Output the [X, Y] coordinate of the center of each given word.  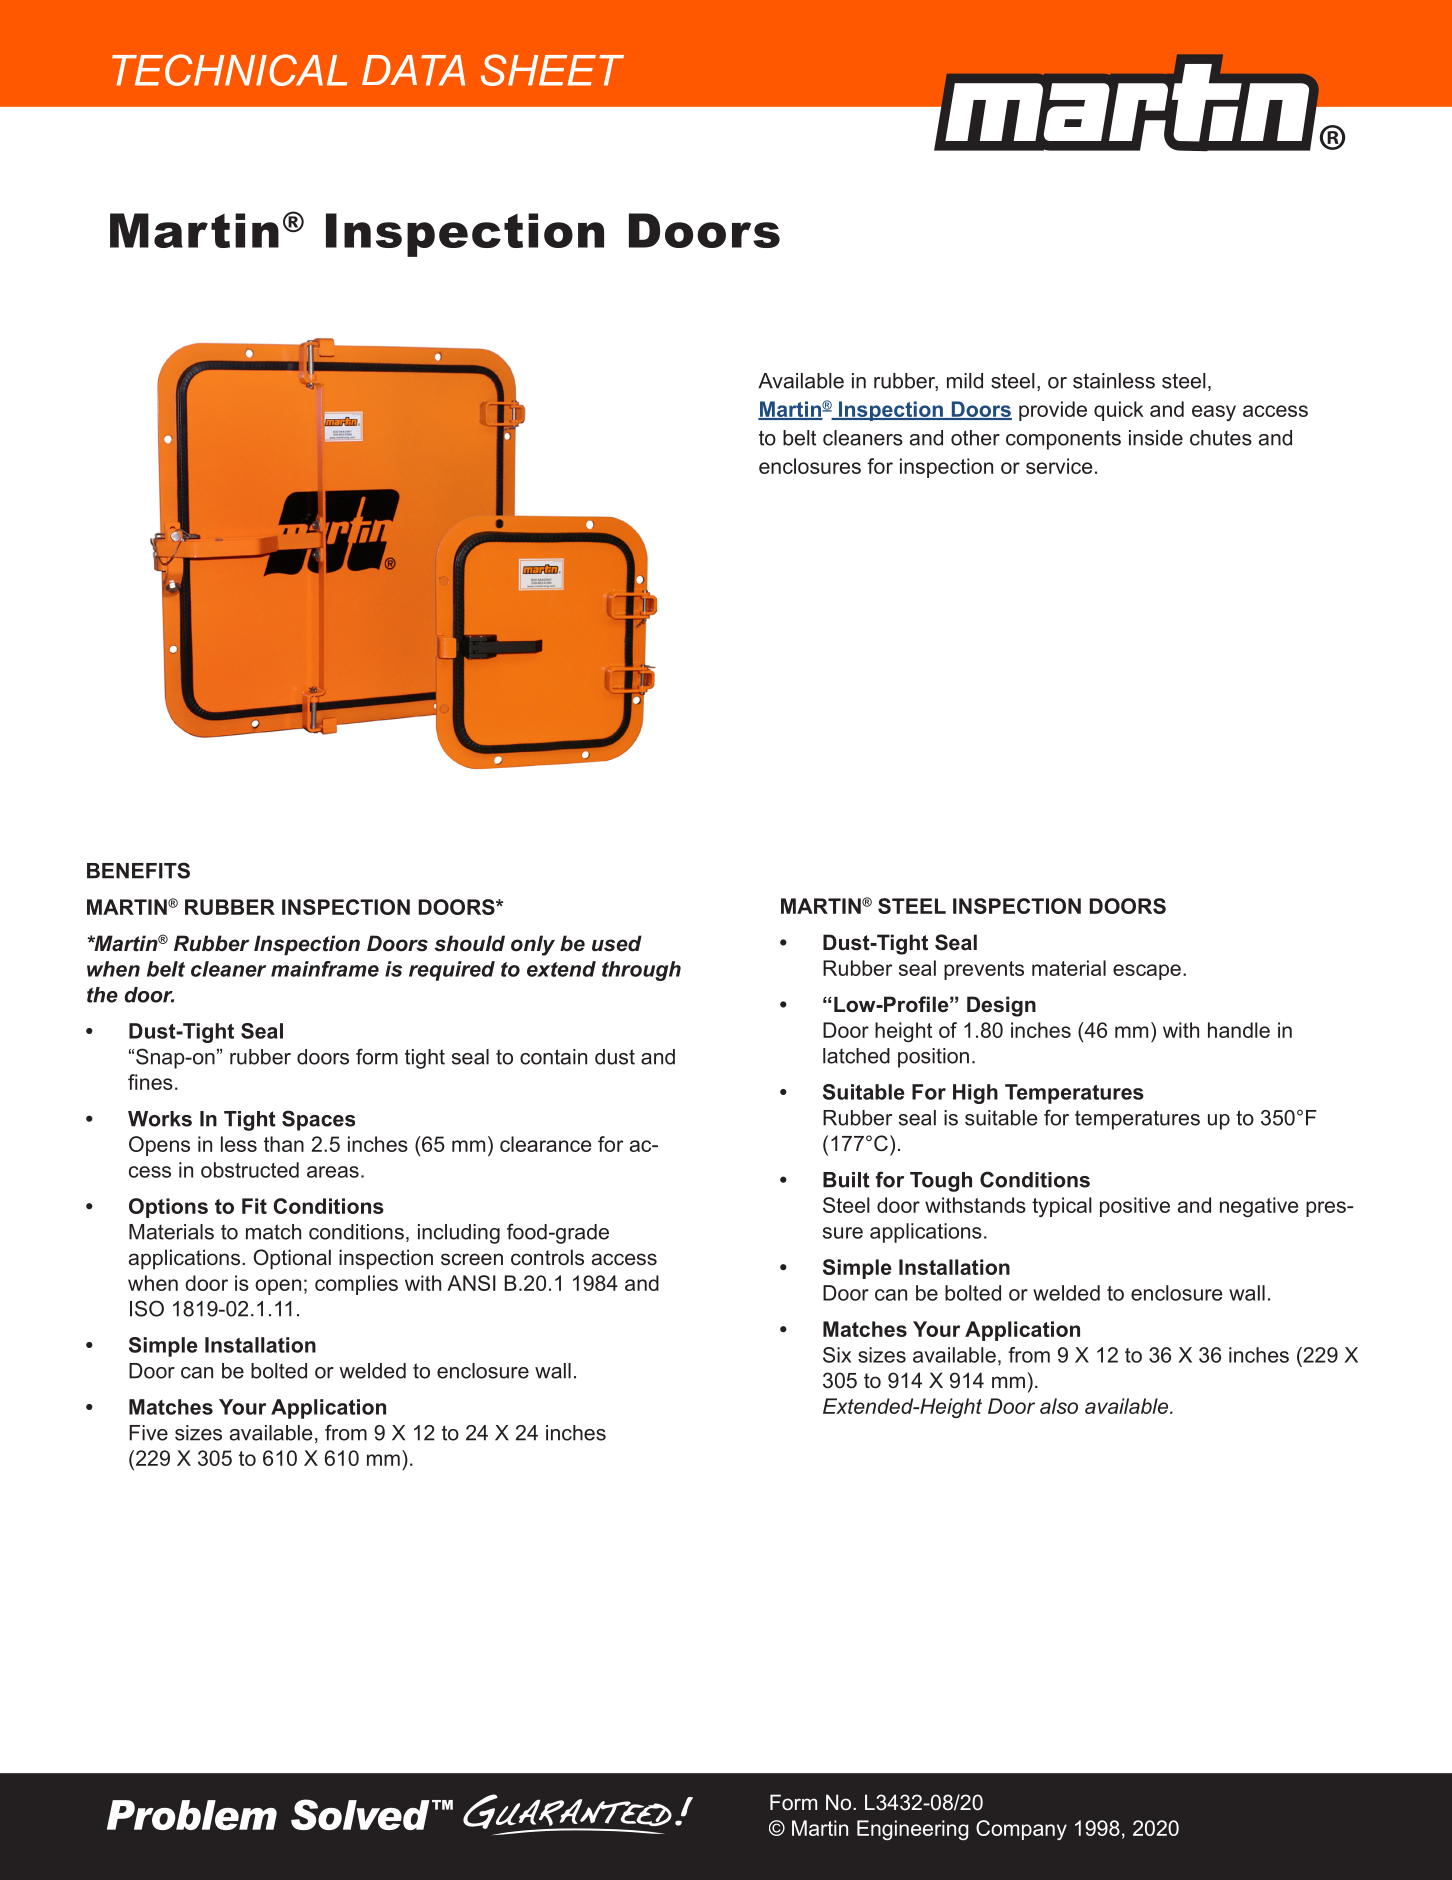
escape [1147, 972]
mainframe [325, 969]
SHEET [552, 70]
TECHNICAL [229, 70]
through [641, 971]
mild [965, 381]
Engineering [912, 1830]
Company [1021, 1830]
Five [148, 1433]
